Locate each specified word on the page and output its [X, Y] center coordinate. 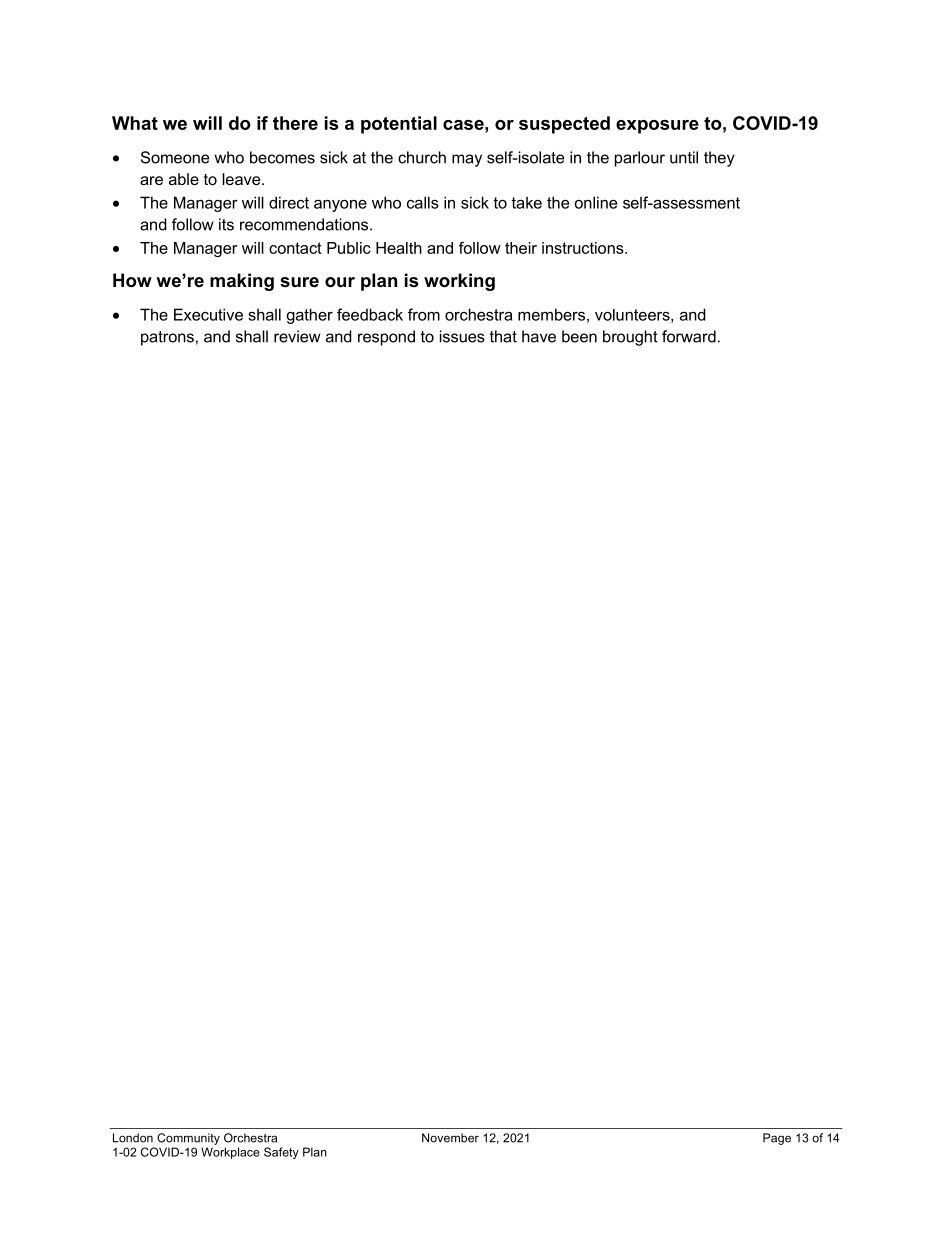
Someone [175, 157]
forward [689, 336]
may [467, 160]
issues [462, 336]
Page [777, 1139]
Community [188, 1139]
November [450, 1138]
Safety [281, 1153]
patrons [167, 338]
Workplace [230, 1153]
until [684, 157]
